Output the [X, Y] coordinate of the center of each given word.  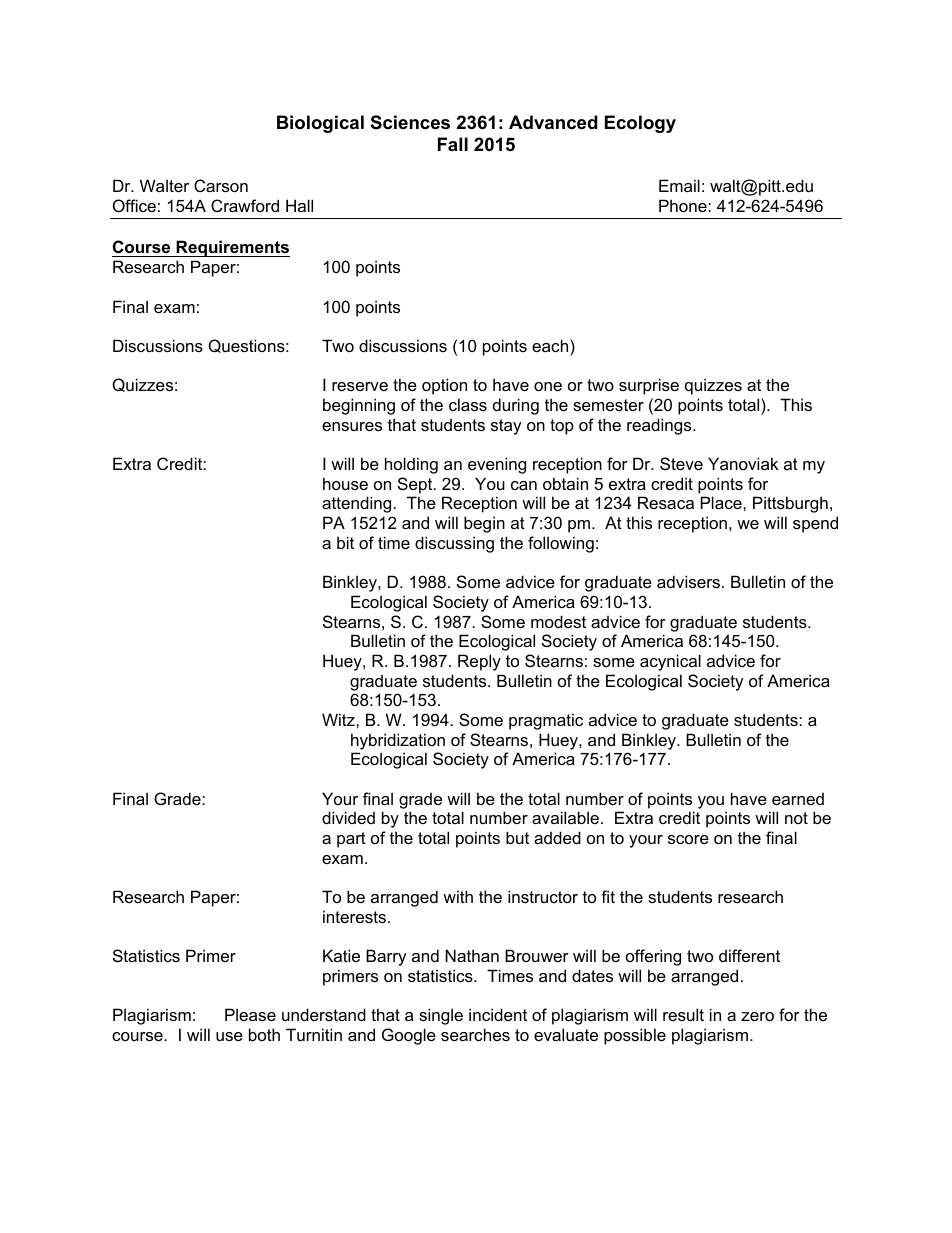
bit [345, 542]
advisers [688, 581]
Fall [453, 144]
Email [679, 185]
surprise [649, 386]
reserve [360, 386]
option [444, 386]
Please [250, 1014]
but [517, 837]
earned [798, 799]
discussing [454, 544]
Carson [221, 185]
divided [348, 817]
